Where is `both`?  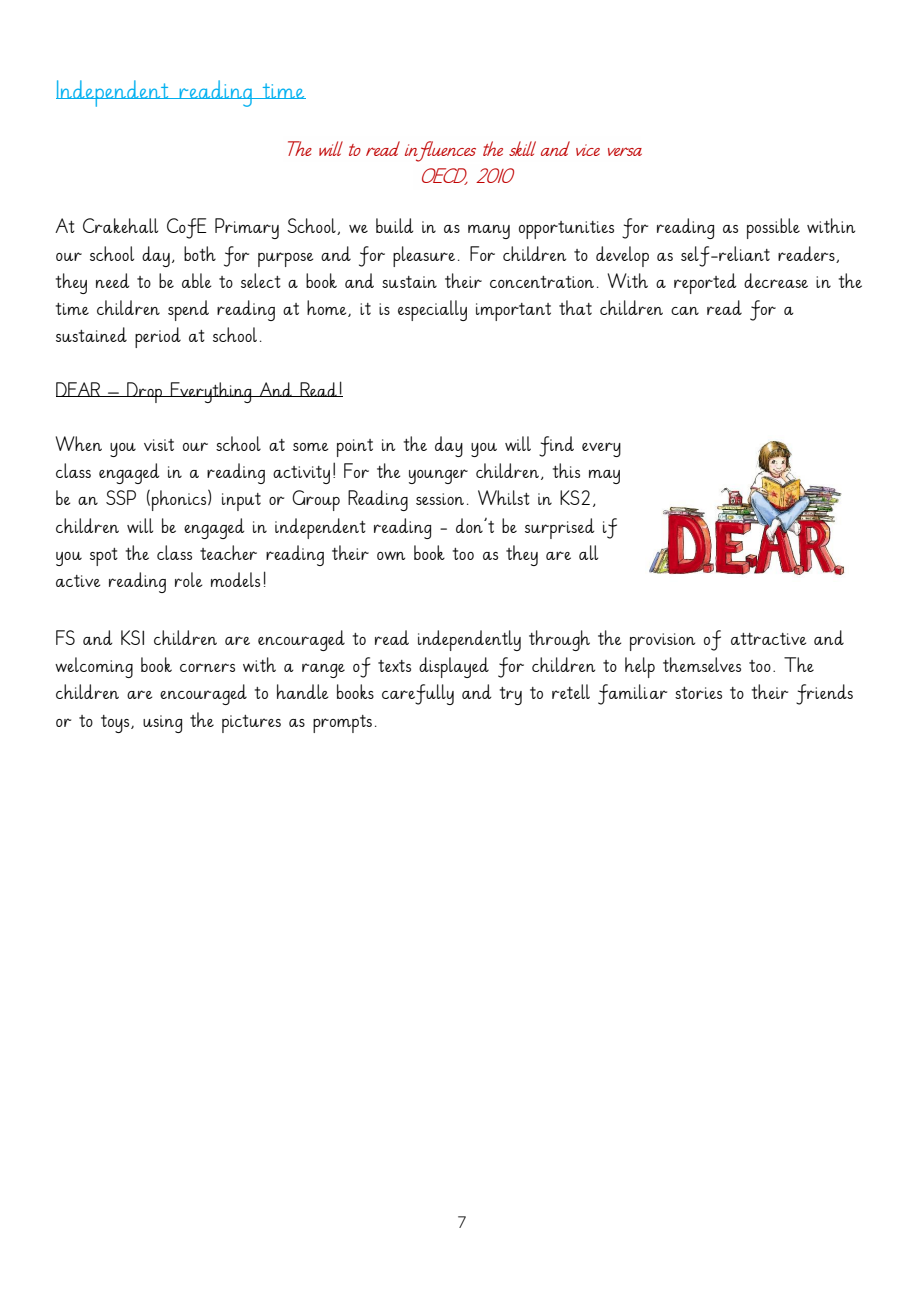 both is located at coordinates (200, 253).
